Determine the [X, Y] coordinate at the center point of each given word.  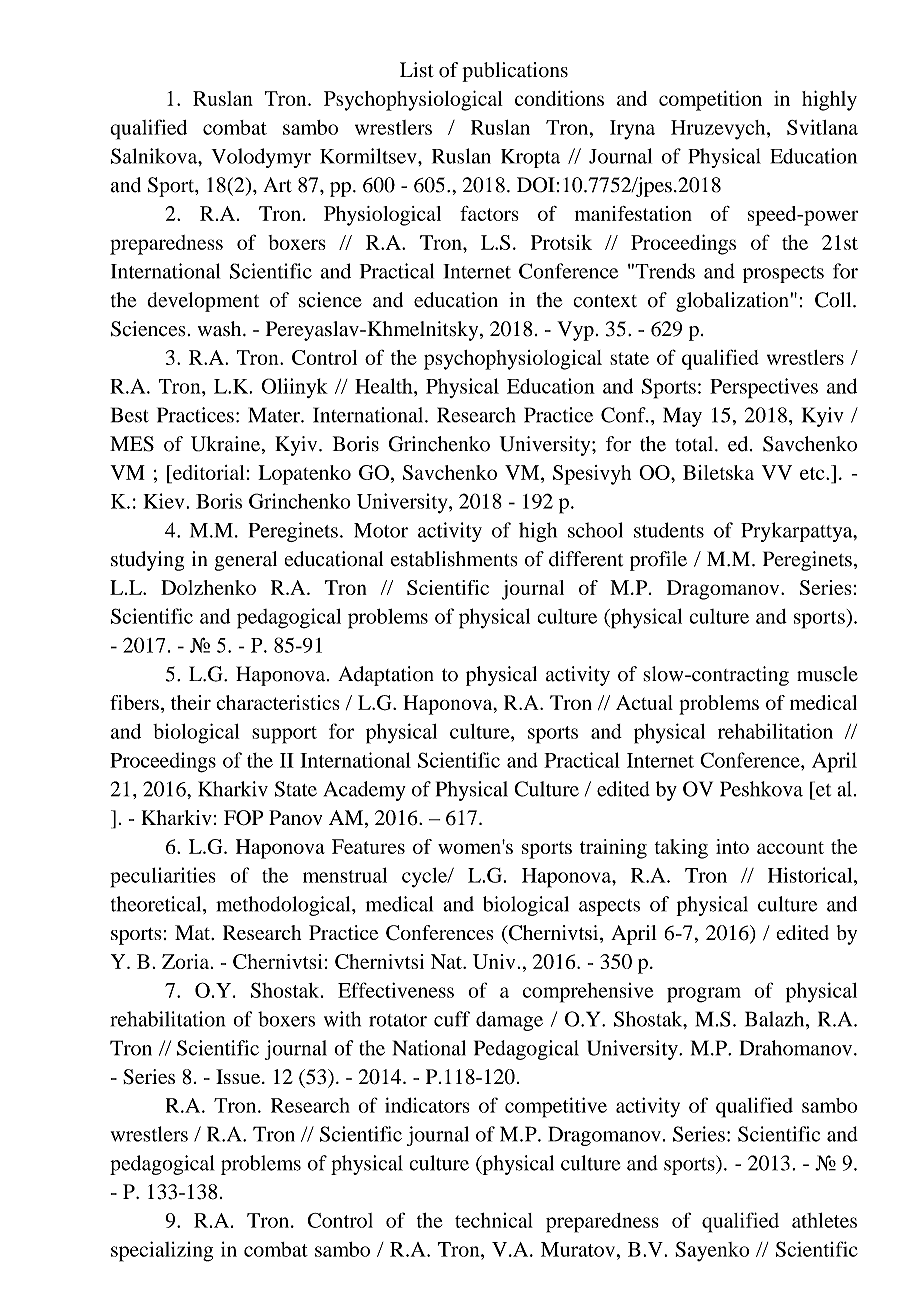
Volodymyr [261, 158]
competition [710, 101]
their [191, 702]
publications [515, 72]
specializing [162, 1251]
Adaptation [386, 676]
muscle [827, 674]
